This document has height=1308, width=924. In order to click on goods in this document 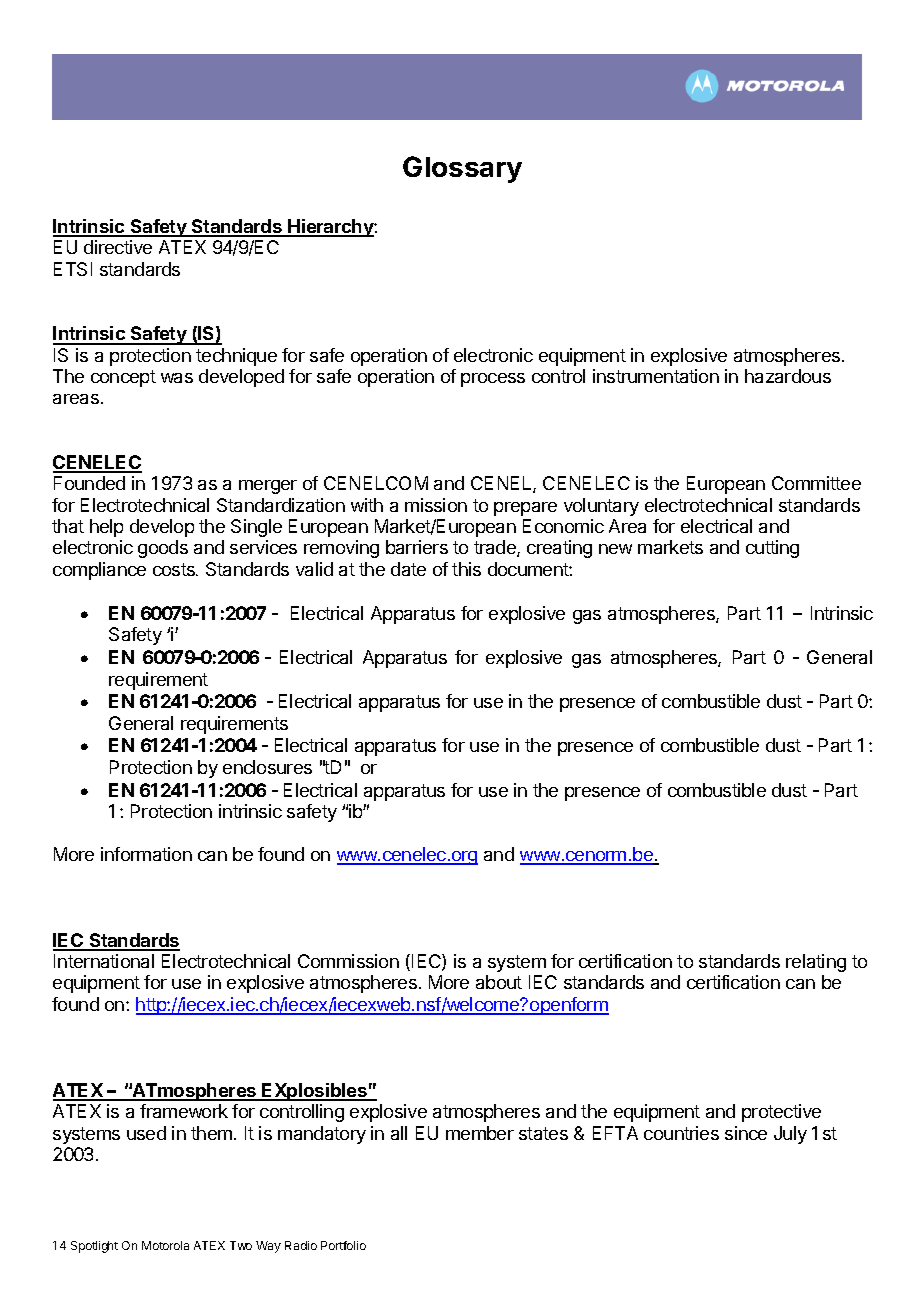, I will do `click(163, 549)`.
